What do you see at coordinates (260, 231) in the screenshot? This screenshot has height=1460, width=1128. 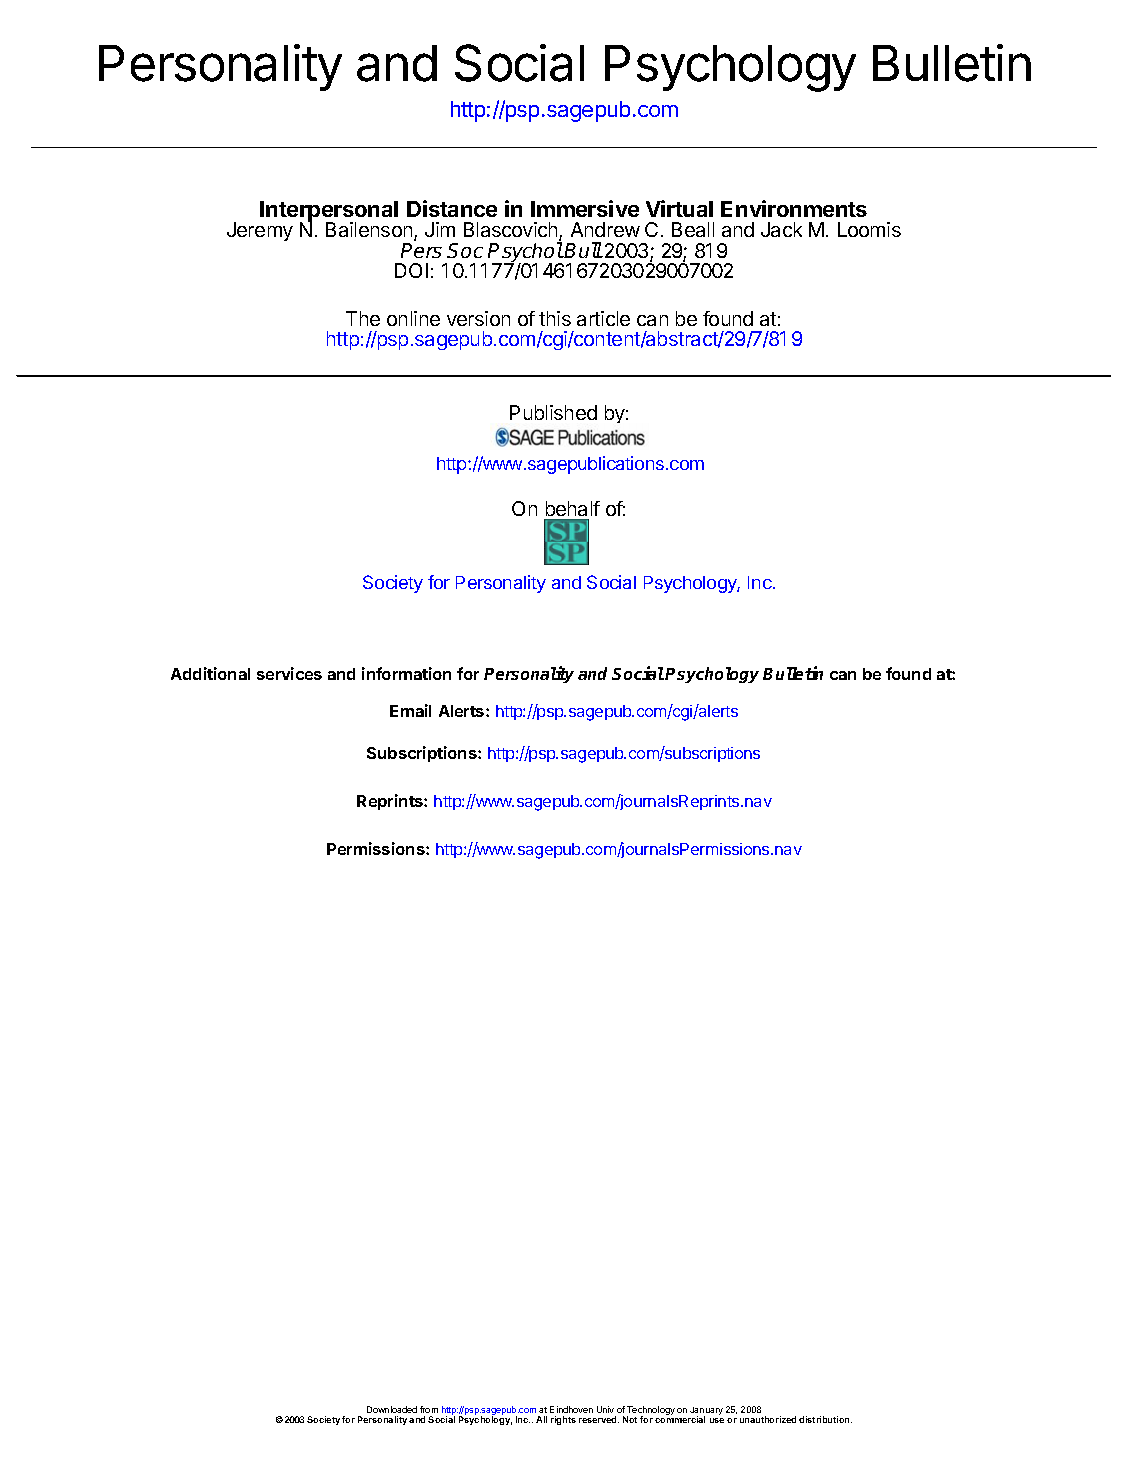 I see `Jeremy` at bounding box center [260, 231].
